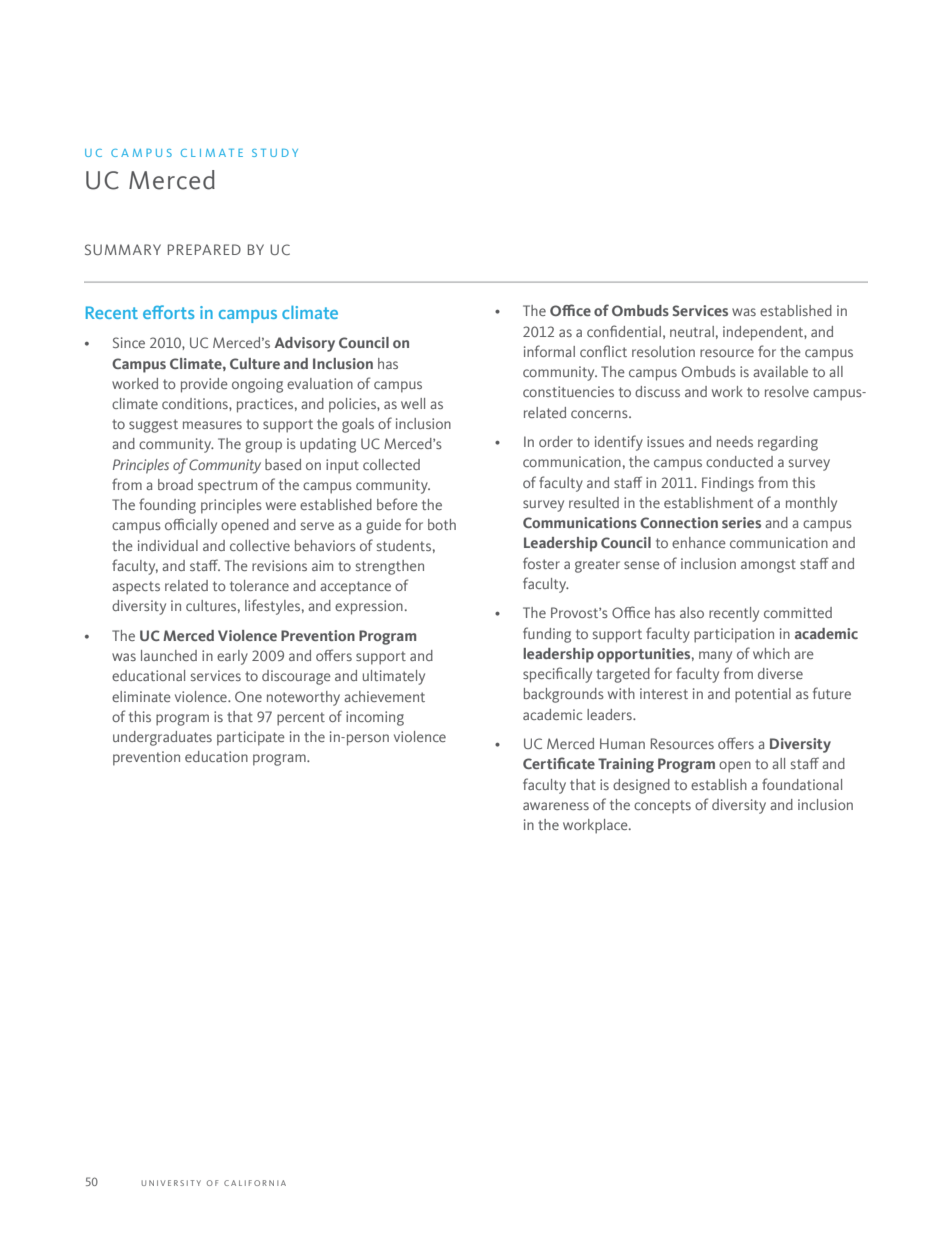 This document has height=1233, width=952. I want to click on UNIVERSITY, so click(171, 1183).
